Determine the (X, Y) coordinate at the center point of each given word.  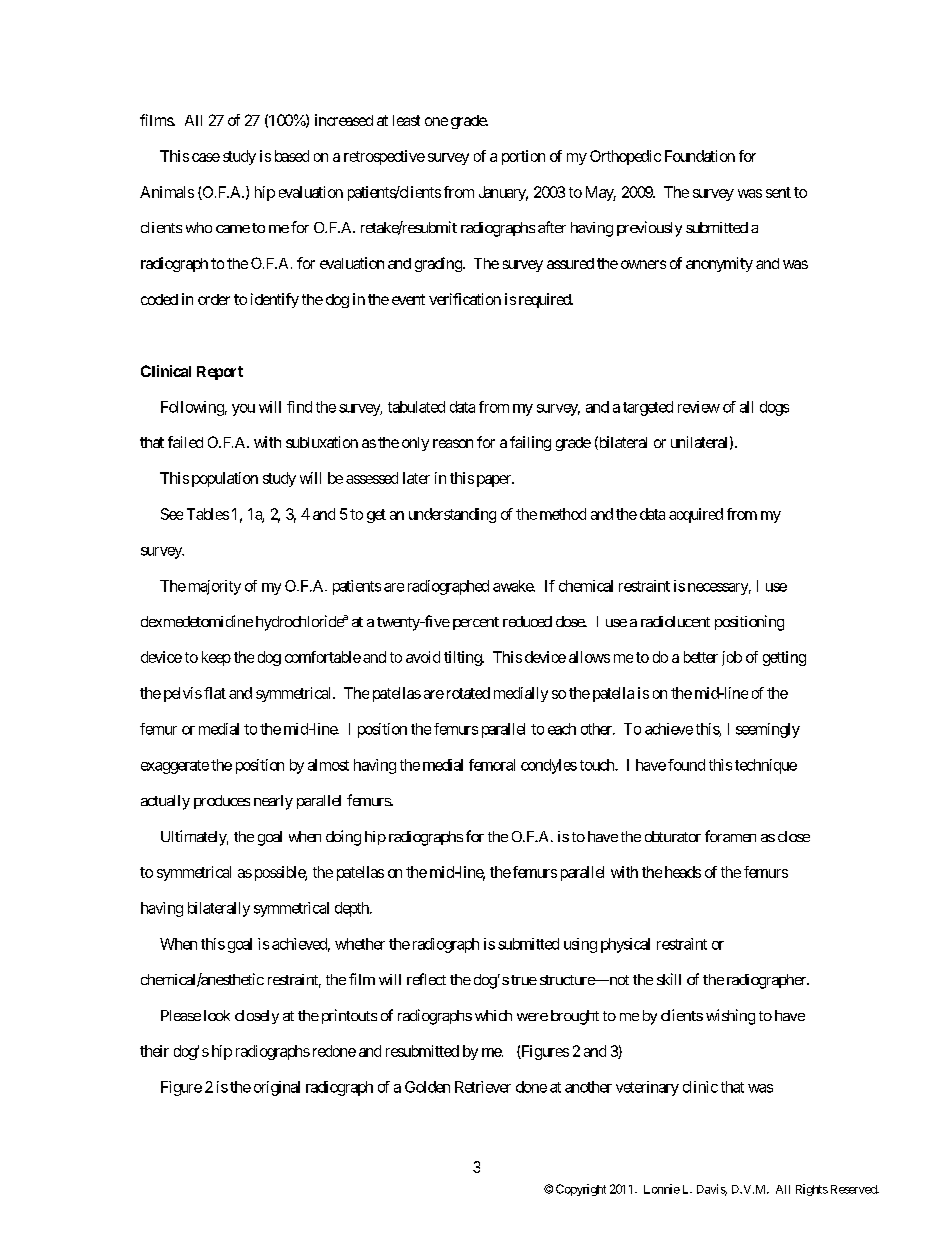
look (217, 1015)
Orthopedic (625, 157)
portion (523, 157)
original (277, 1088)
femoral (492, 765)
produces (222, 802)
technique (766, 766)
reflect (426, 979)
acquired (696, 515)
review (699, 407)
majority (215, 587)
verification (465, 299)
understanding (452, 515)
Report (220, 373)
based (292, 156)
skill (669, 979)
